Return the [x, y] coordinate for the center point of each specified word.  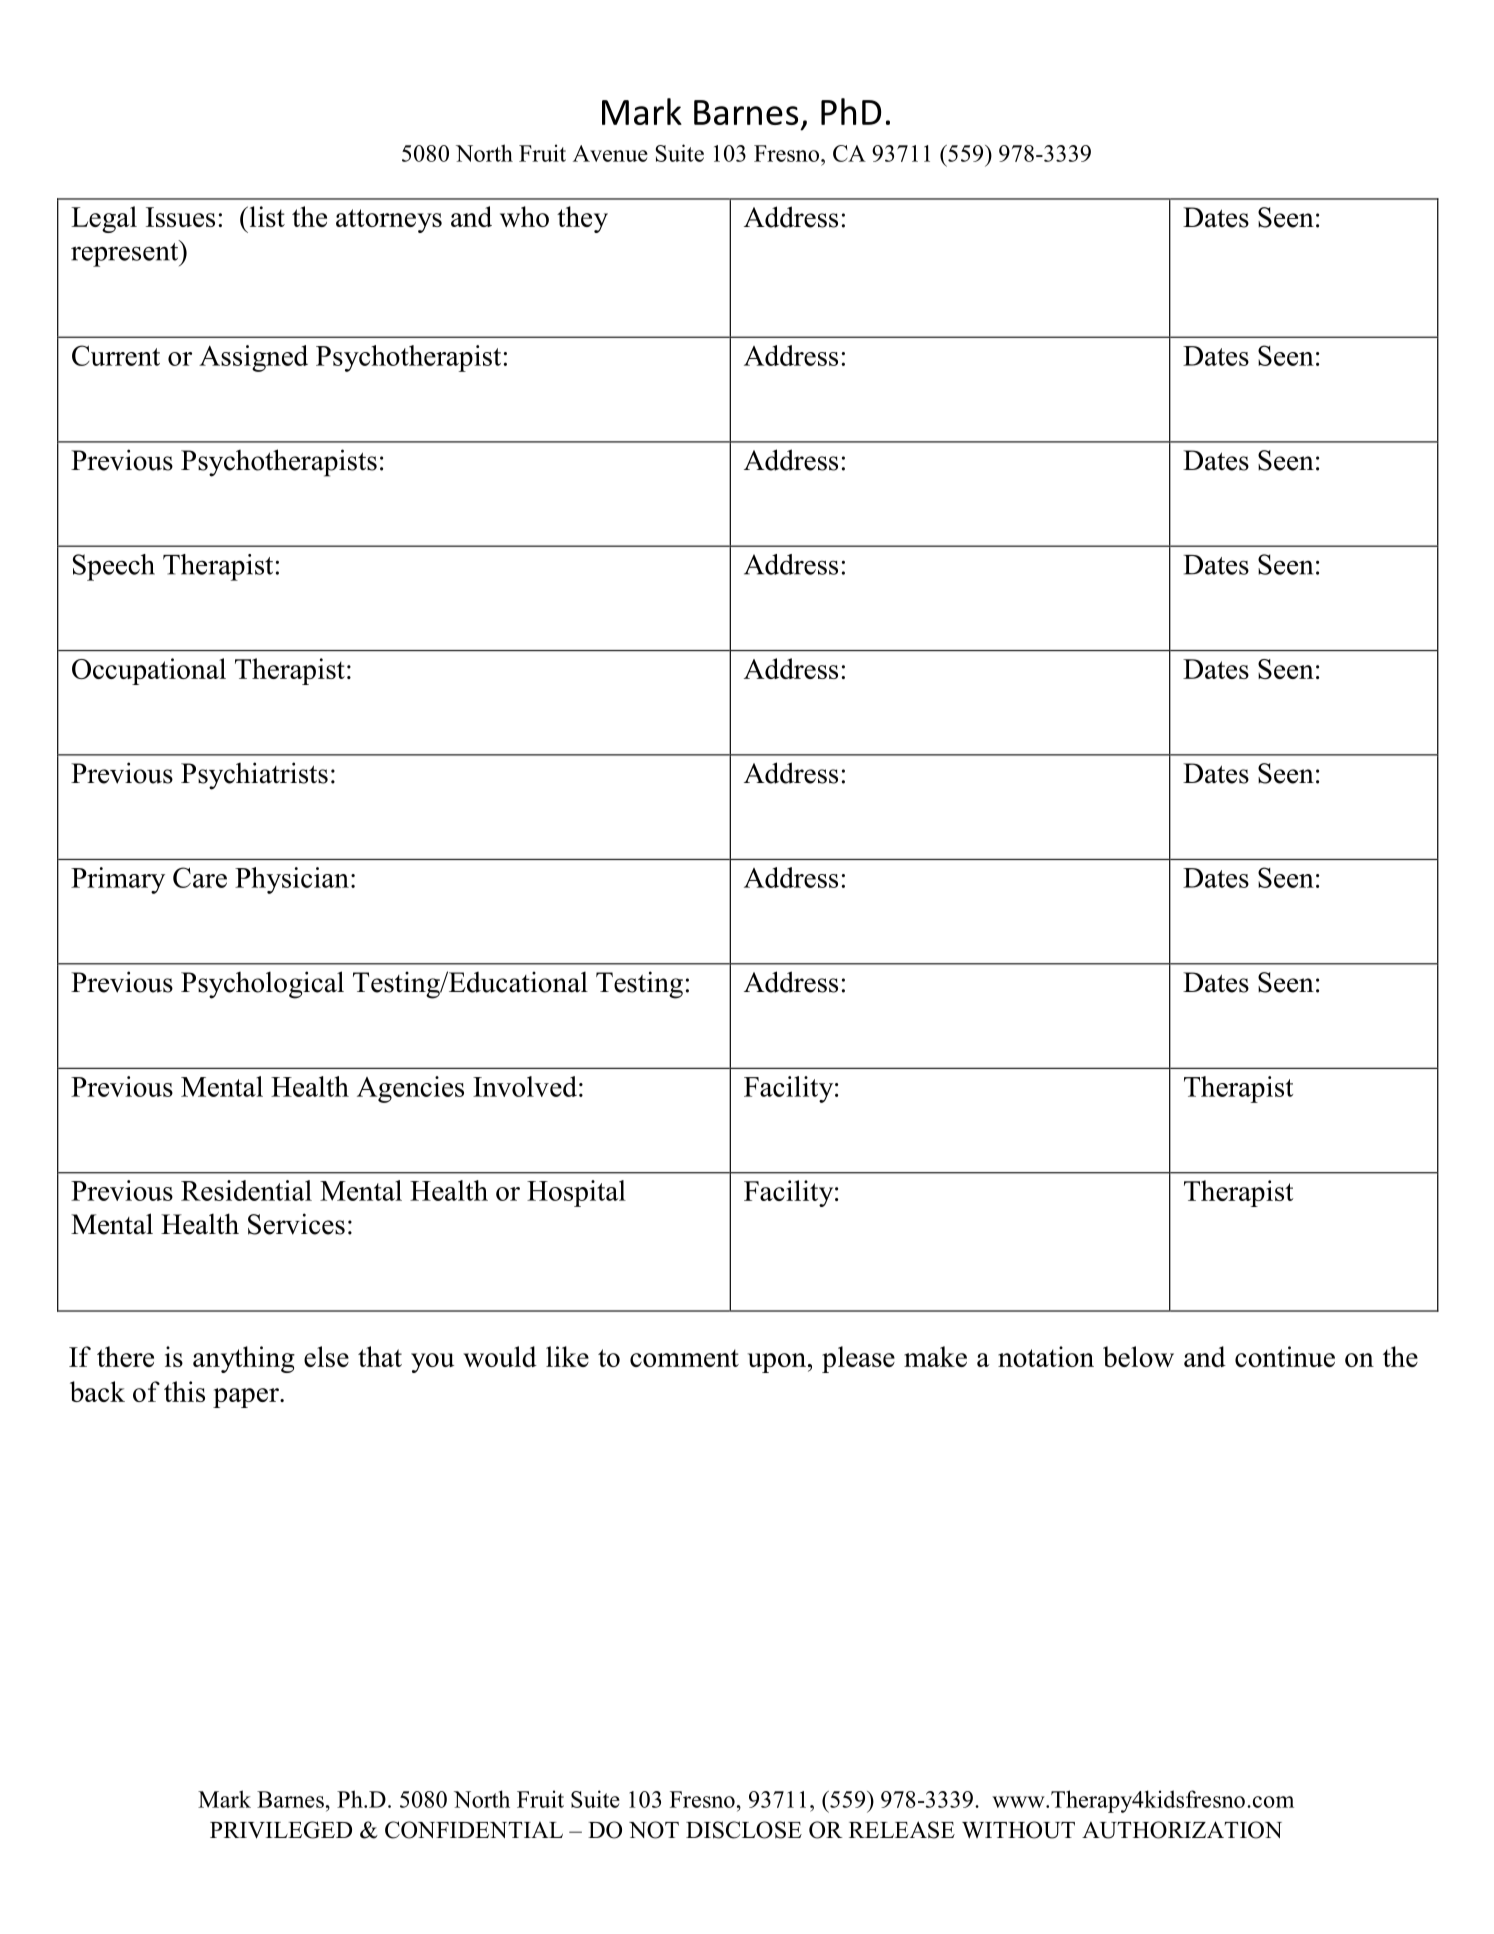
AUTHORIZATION [1182, 1830]
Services [296, 1224]
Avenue [610, 153]
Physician [292, 880]
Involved [525, 1086]
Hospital [576, 1193]
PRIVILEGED [281, 1830]
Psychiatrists [254, 776]
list [266, 216]
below [1138, 1356]
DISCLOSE [744, 1830]
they [582, 219]
